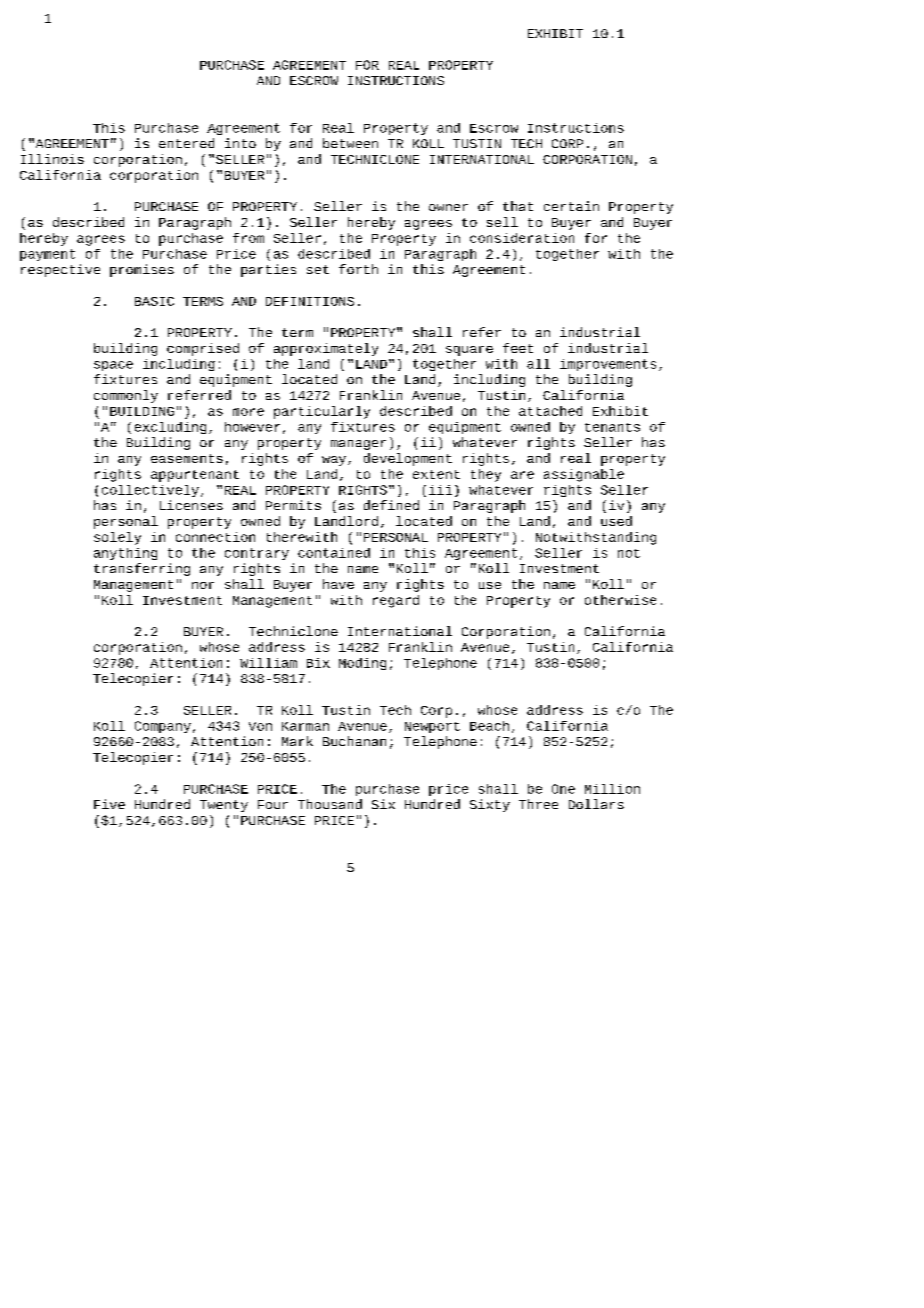 This screenshot has height=1308, width=924. Describe the element at coordinates (109, 804) in the screenshot. I see `Five` at that location.
